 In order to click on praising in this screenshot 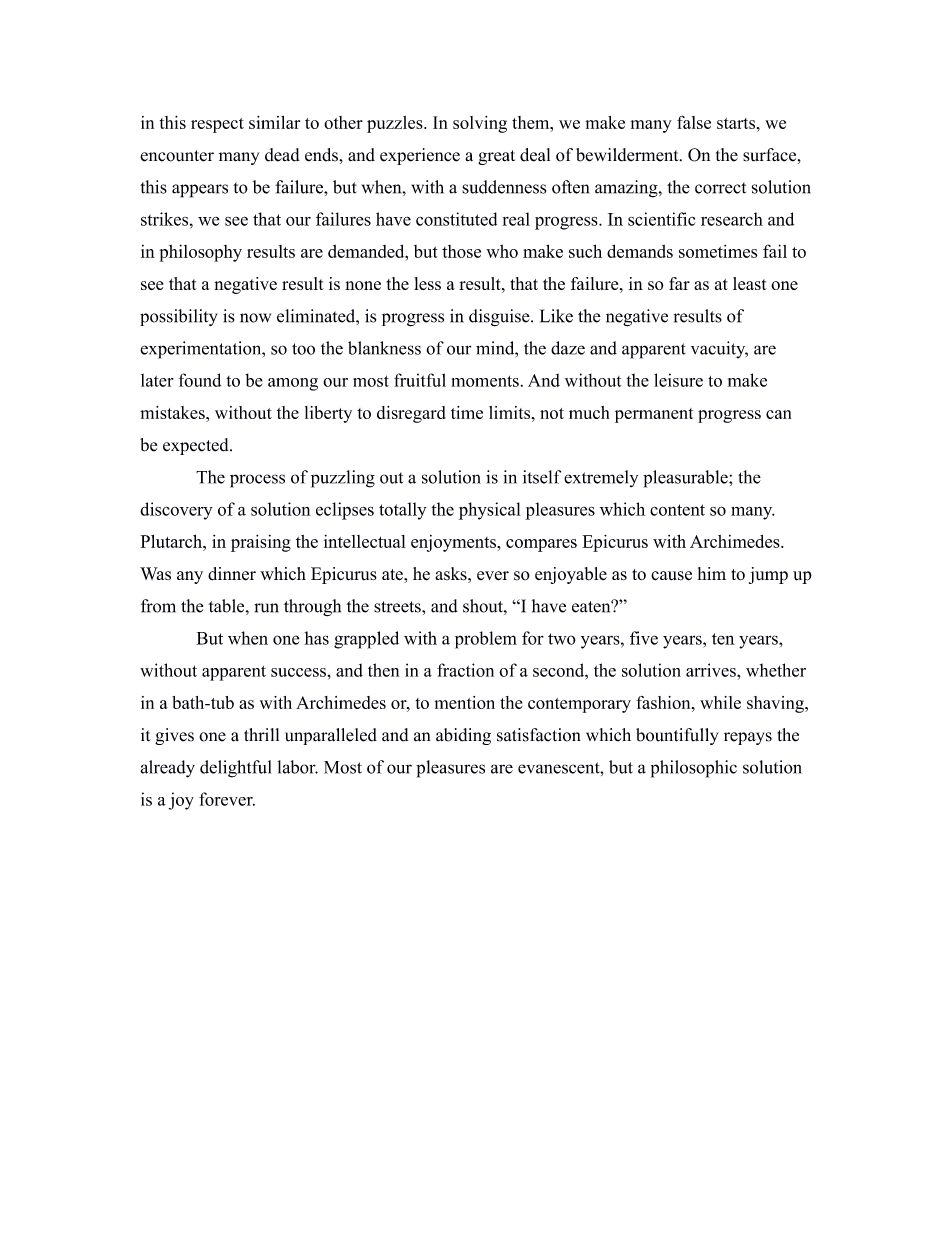, I will do `click(261, 543)`.
